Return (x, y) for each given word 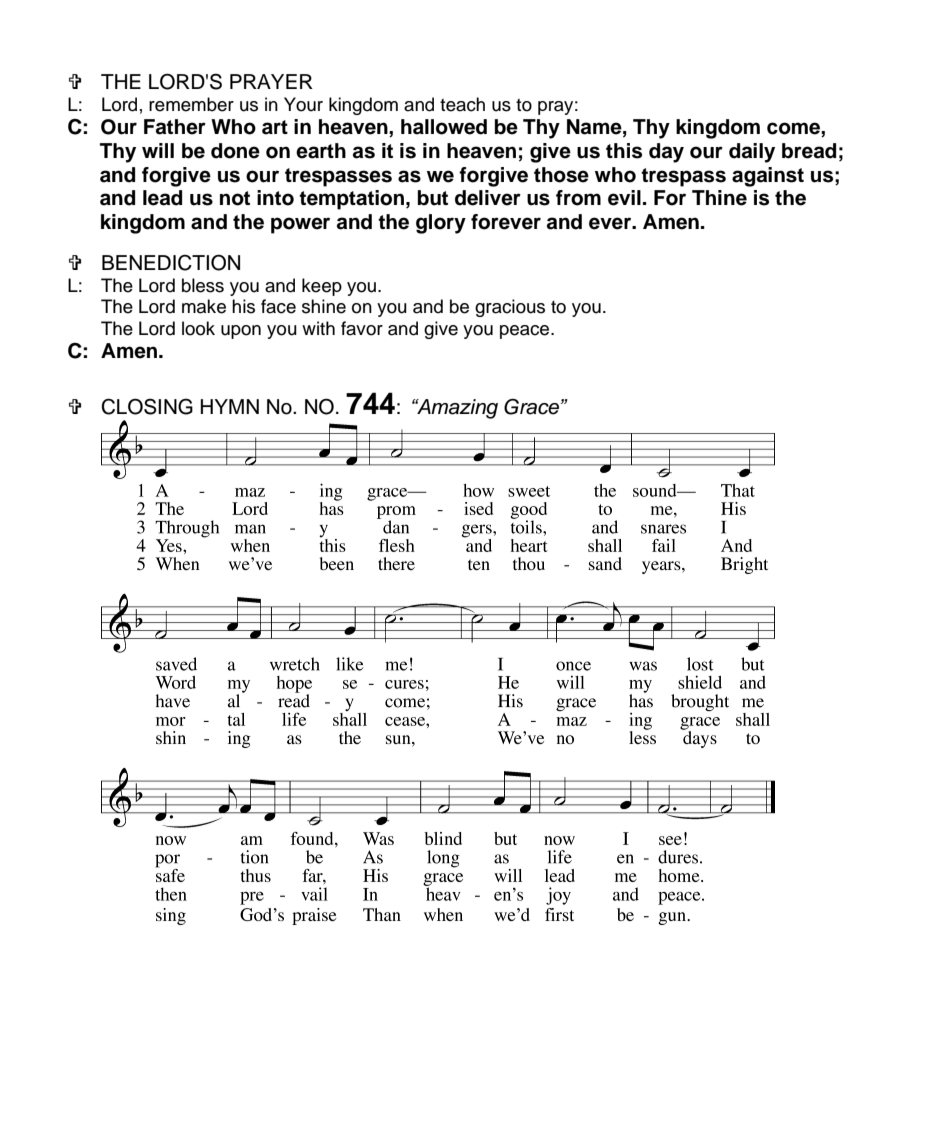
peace (526, 332)
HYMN (229, 406)
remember (191, 104)
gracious (510, 308)
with (318, 328)
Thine (719, 198)
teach (462, 104)
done (235, 151)
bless (203, 285)
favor (362, 328)
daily (752, 153)
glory (441, 224)
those (561, 175)
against (768, 177)
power (300, 225)
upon (241, 332)
